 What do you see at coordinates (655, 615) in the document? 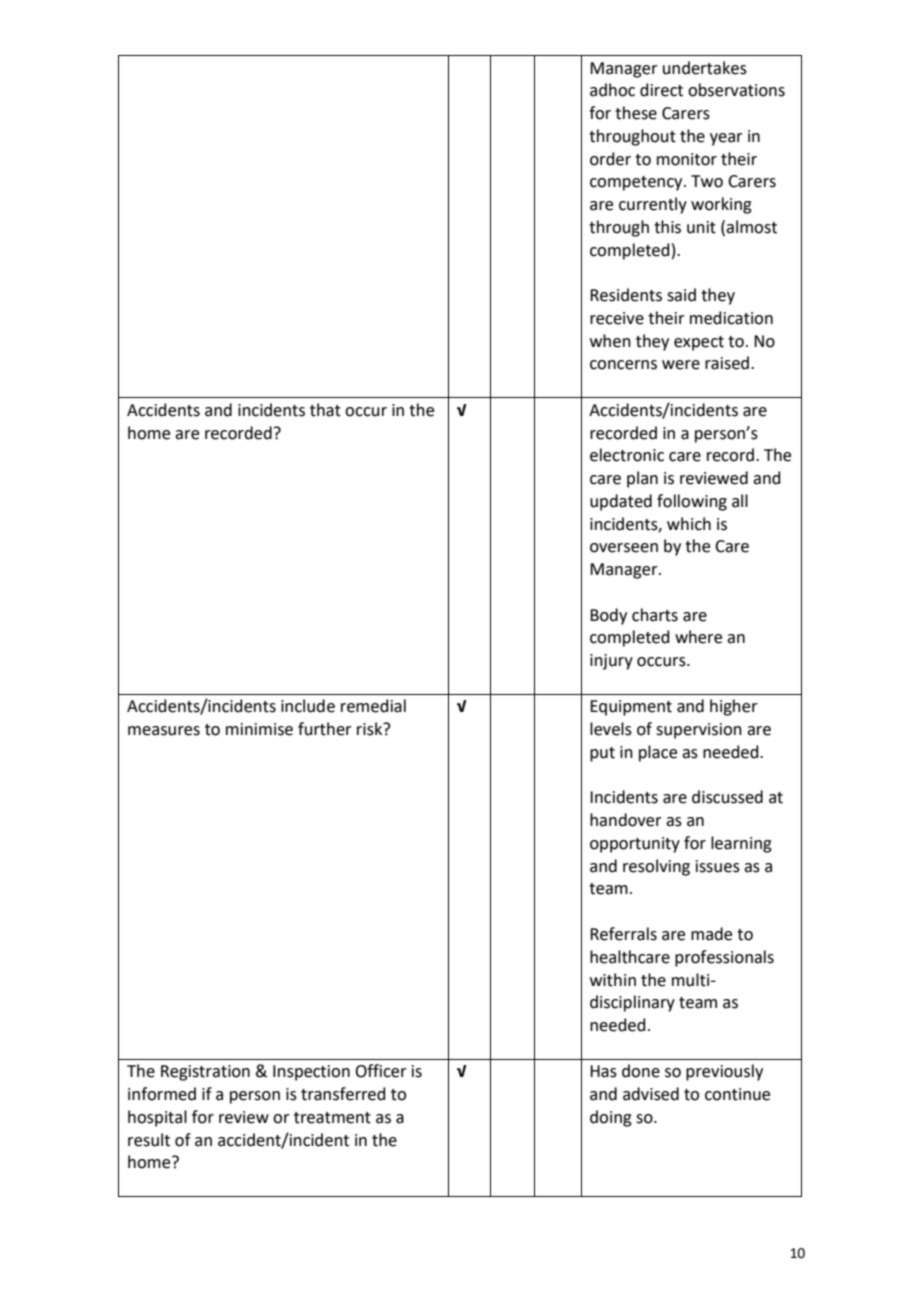
I see `charts` at bounding box center [655, 615].
